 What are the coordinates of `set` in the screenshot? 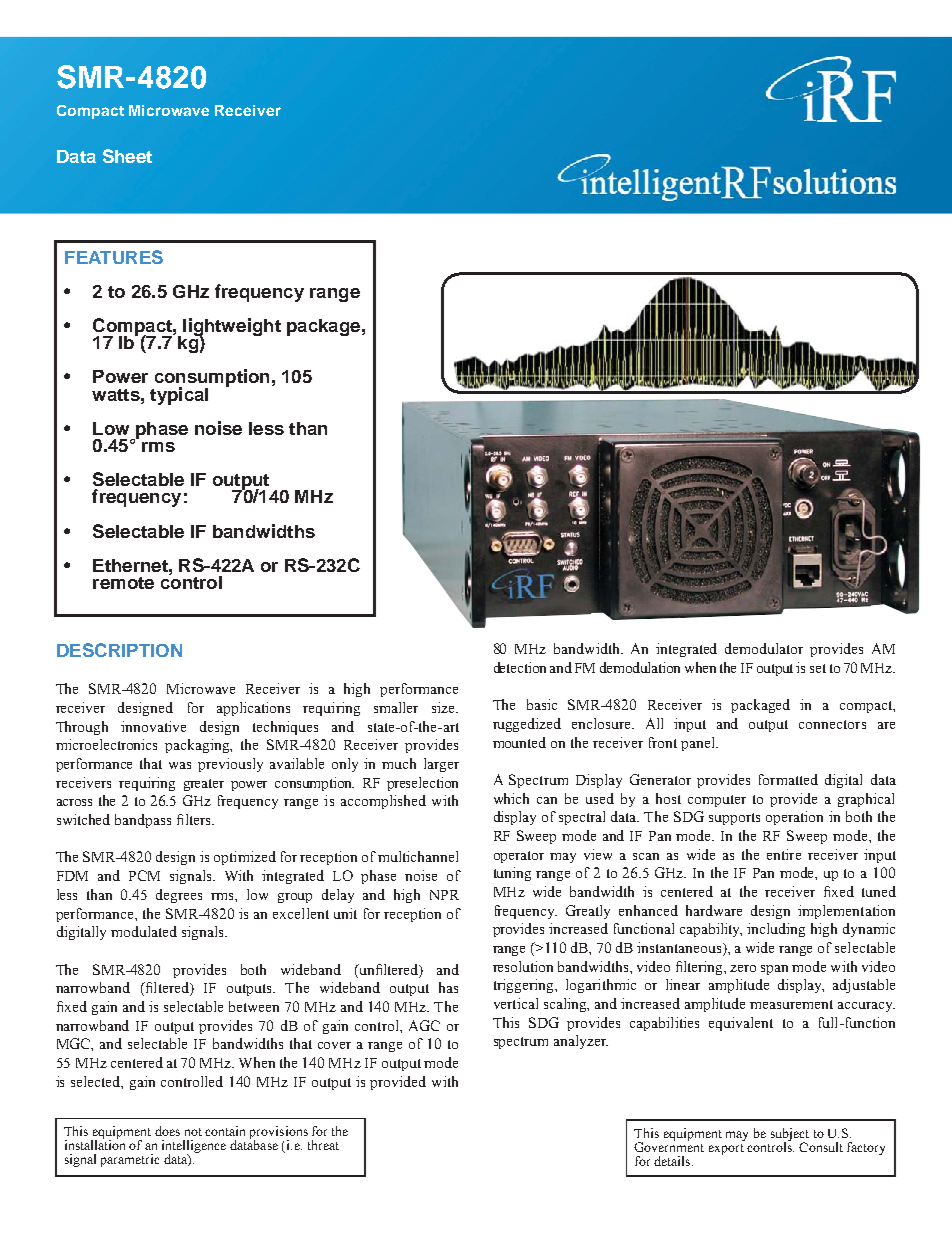 It's located at (818, 668).
